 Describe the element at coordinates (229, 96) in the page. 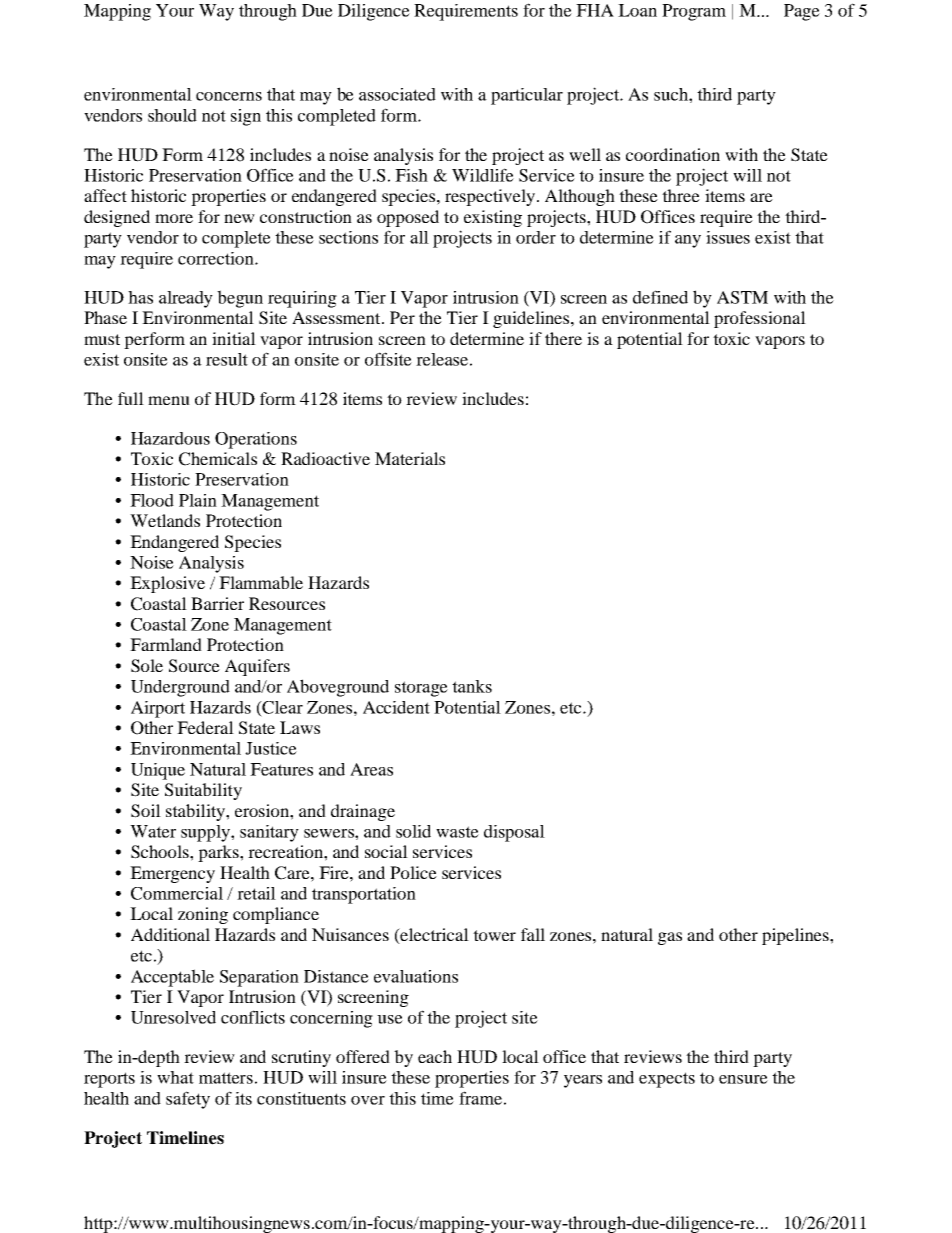

I see `concerns` at that location.
